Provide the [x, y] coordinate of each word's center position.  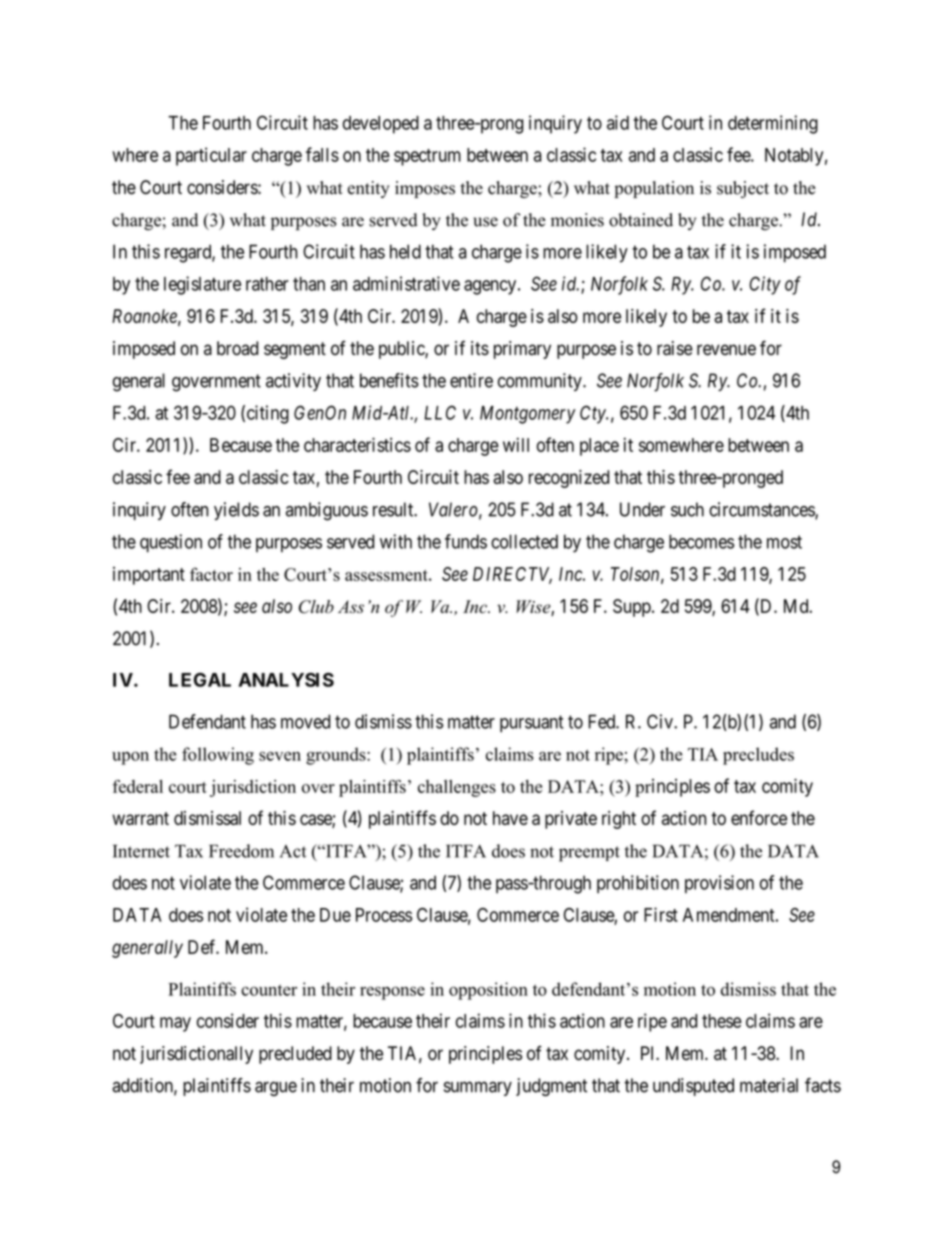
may [175, 1024]
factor [211, 574]
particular [211, 156]
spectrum [427, 157]
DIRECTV [512, 575]
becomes [701, 541]
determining [773, 124]
